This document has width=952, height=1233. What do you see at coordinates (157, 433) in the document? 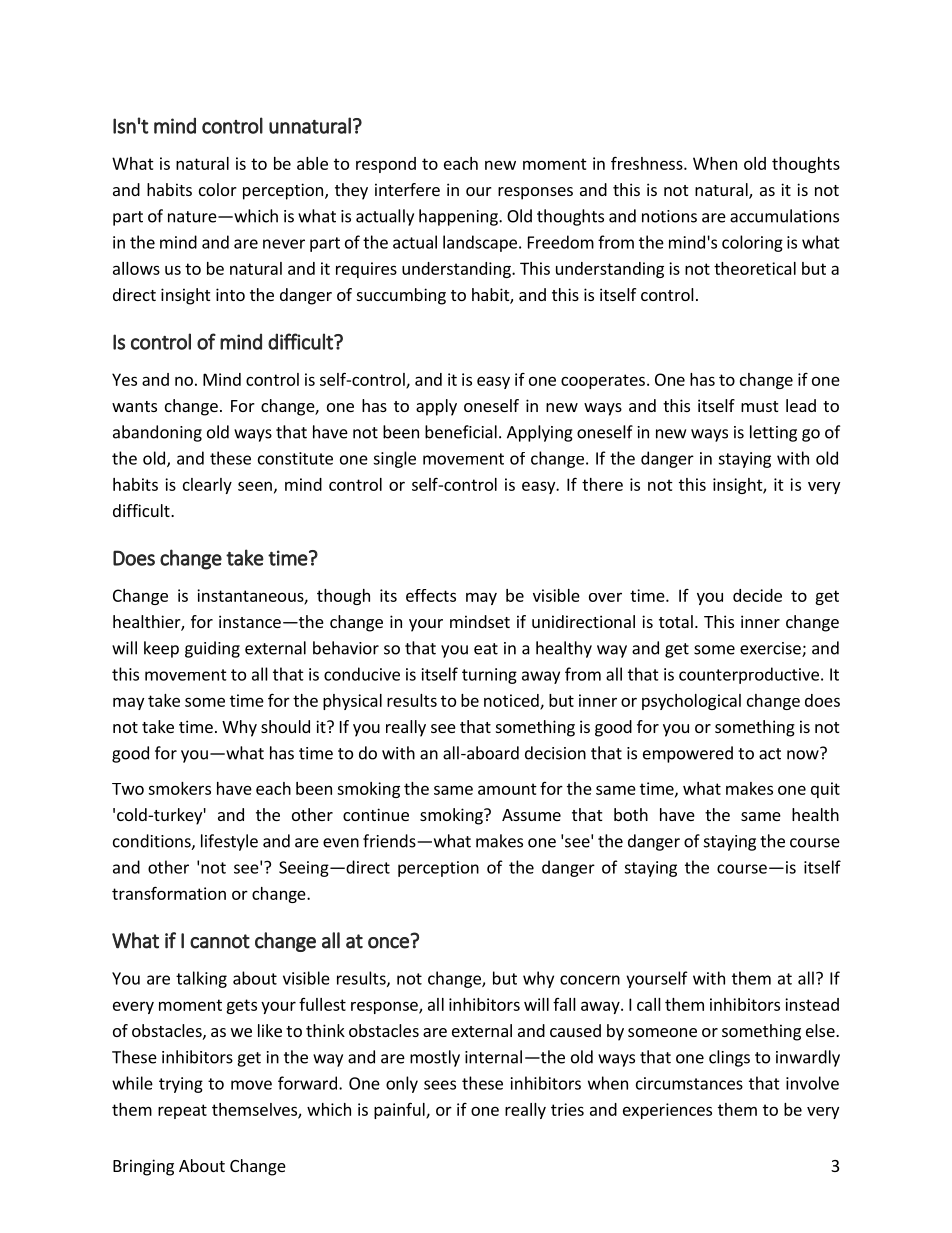
I see `abandoning` at bounding box center [157, 433].
